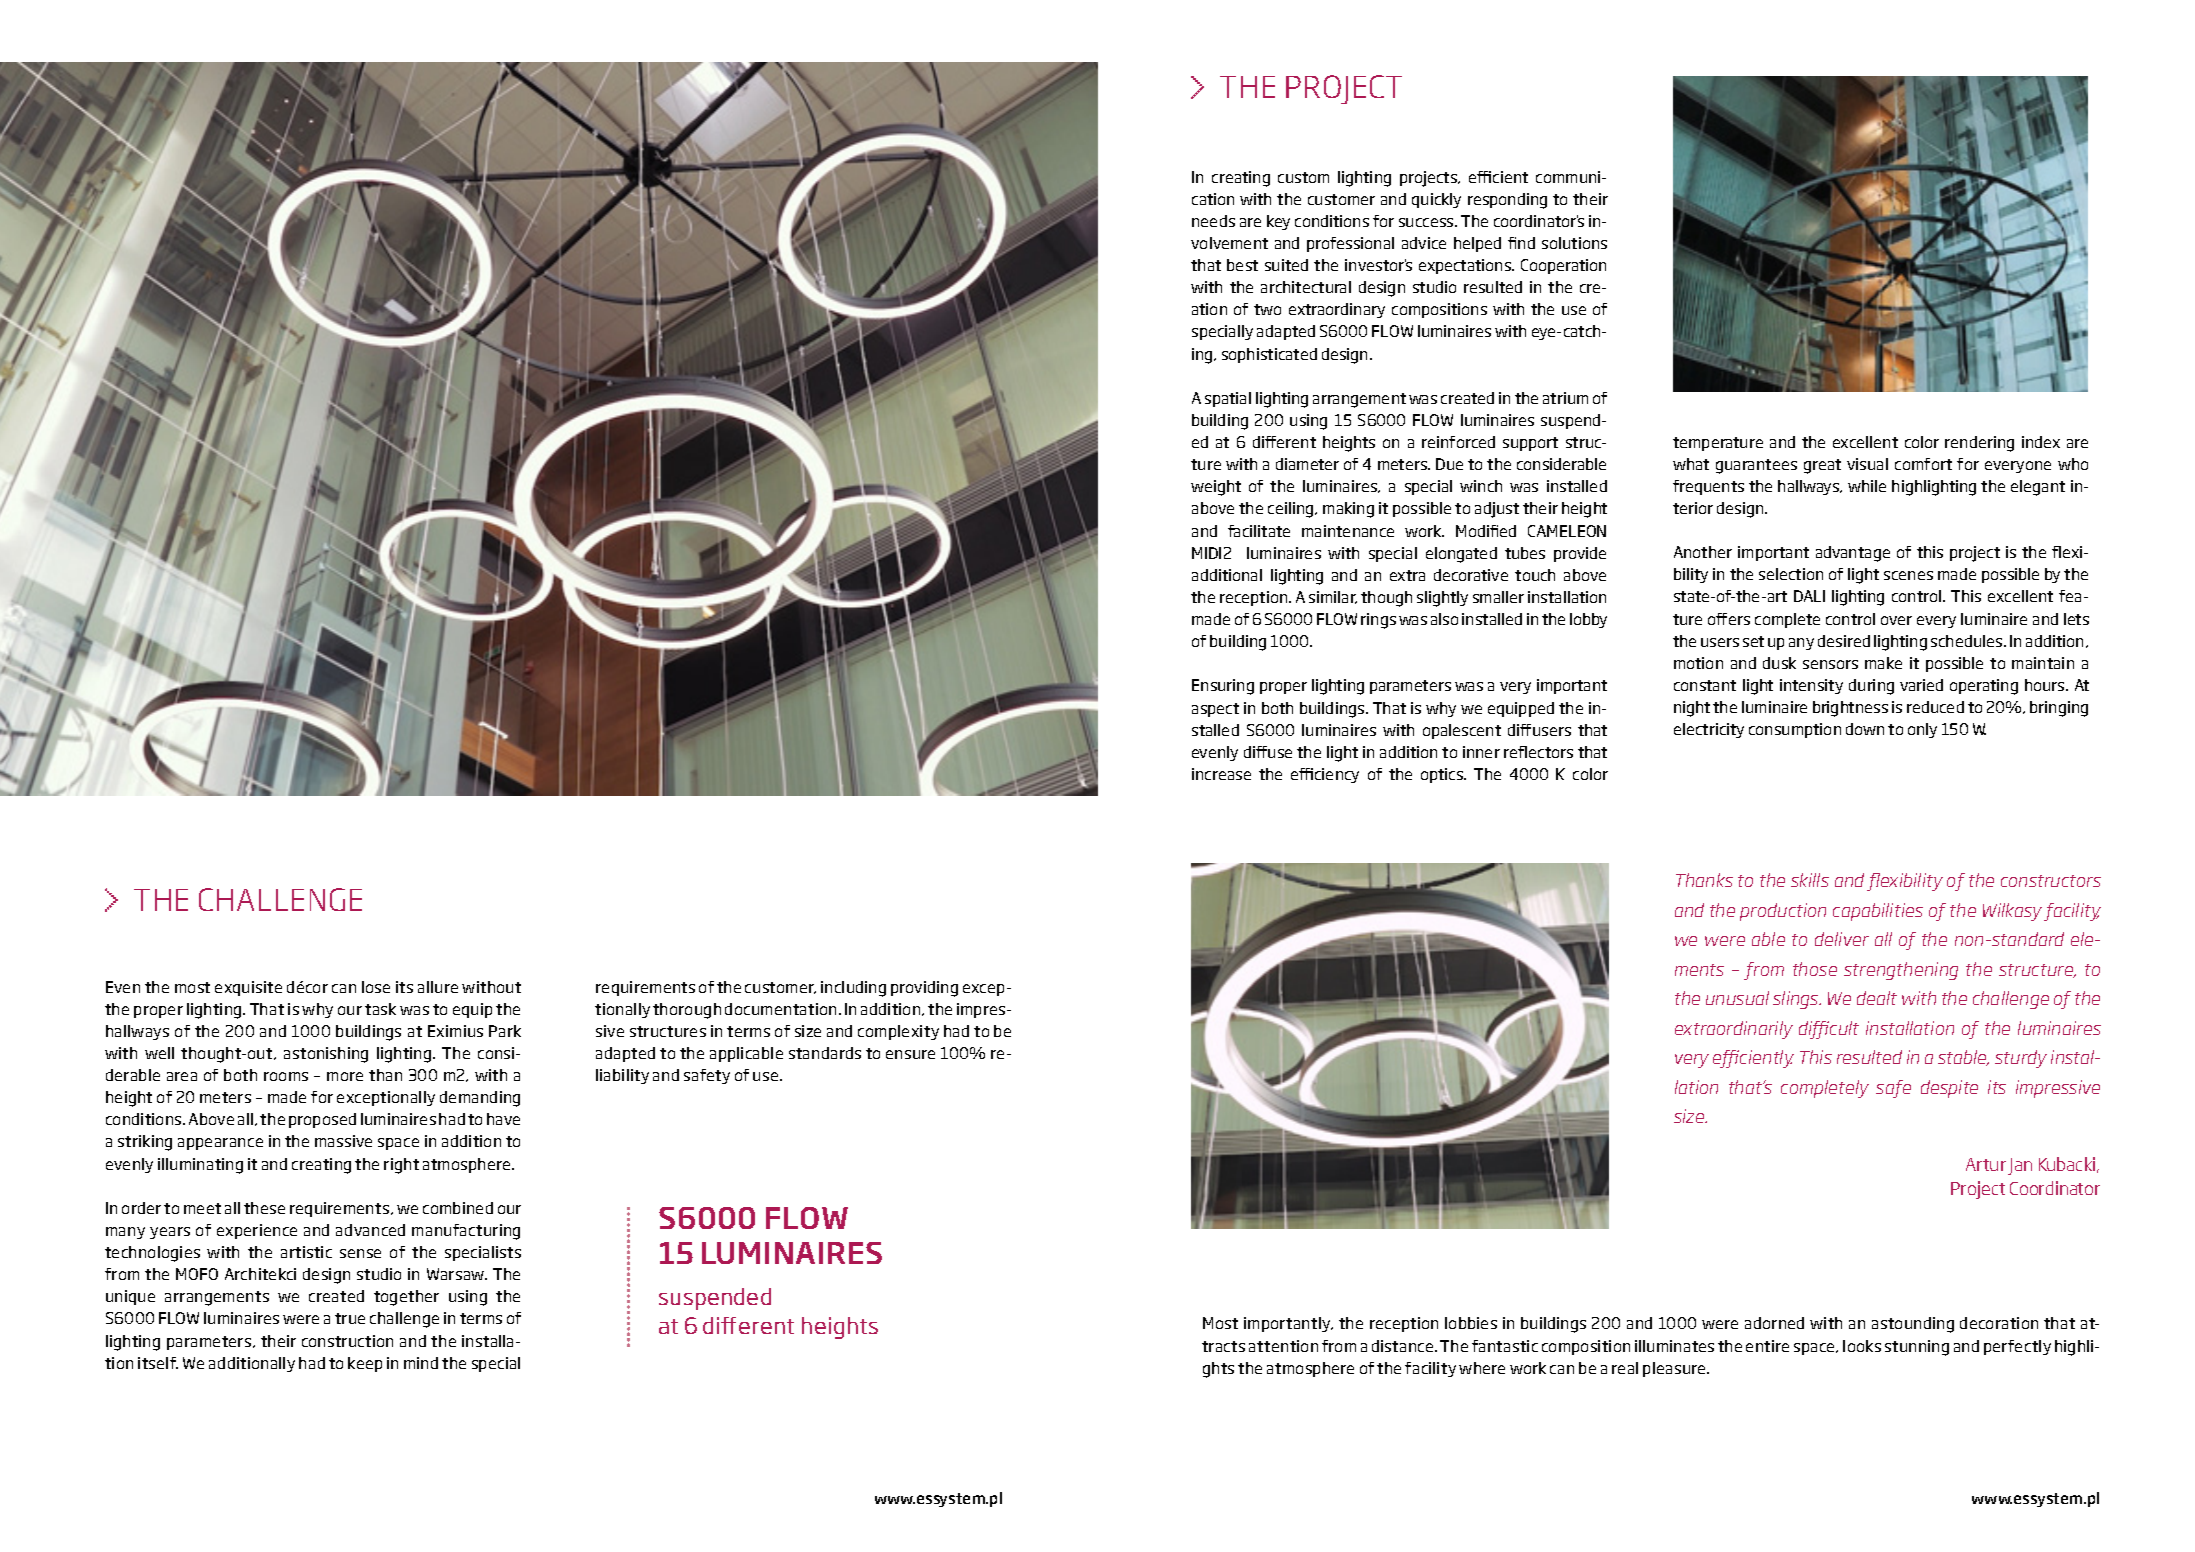  Describe the element at coordinates (1242, 265) in the image. I see `best` at that location.
